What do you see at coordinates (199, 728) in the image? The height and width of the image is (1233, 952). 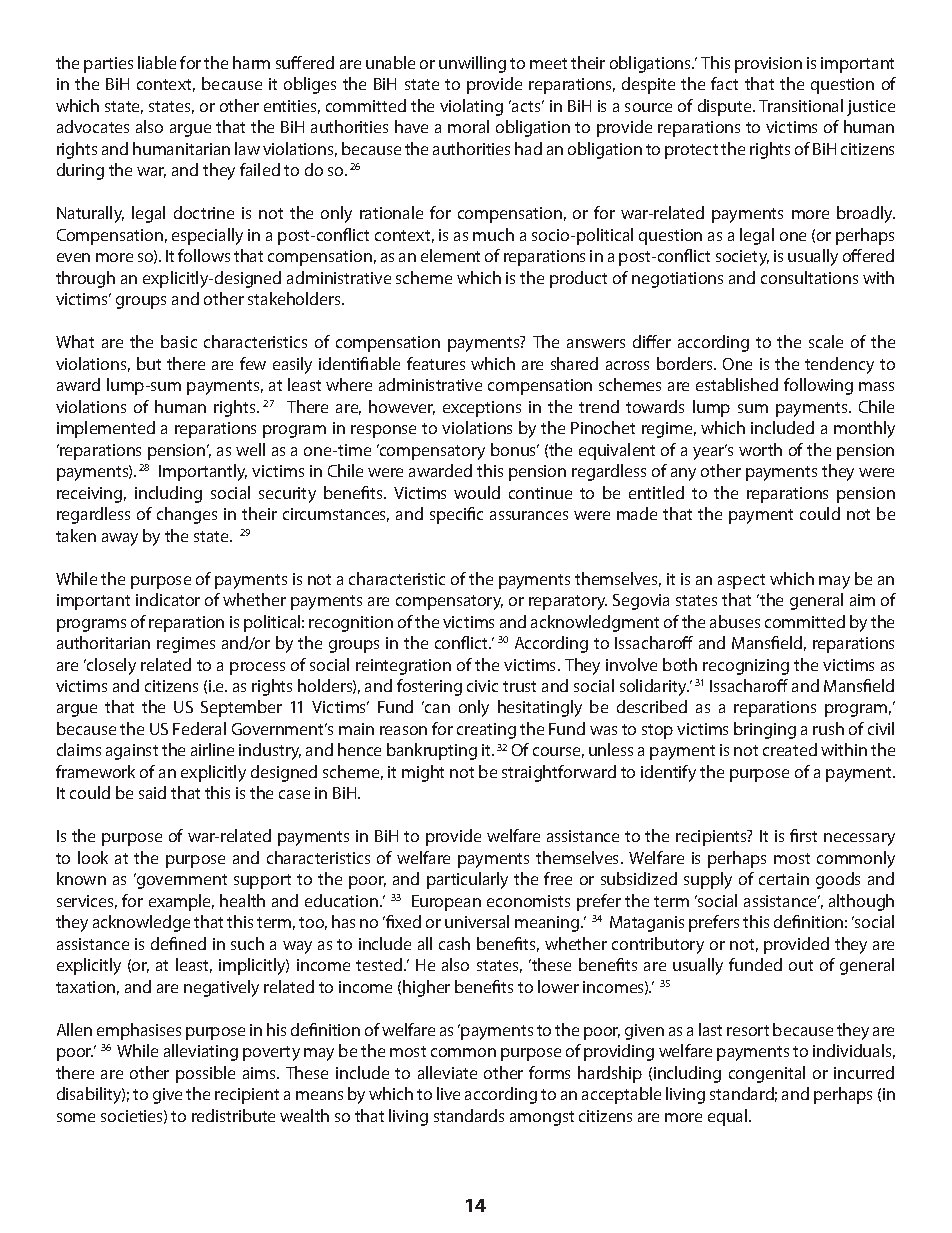 I see `Federal` at bounding box center [199, 728].
